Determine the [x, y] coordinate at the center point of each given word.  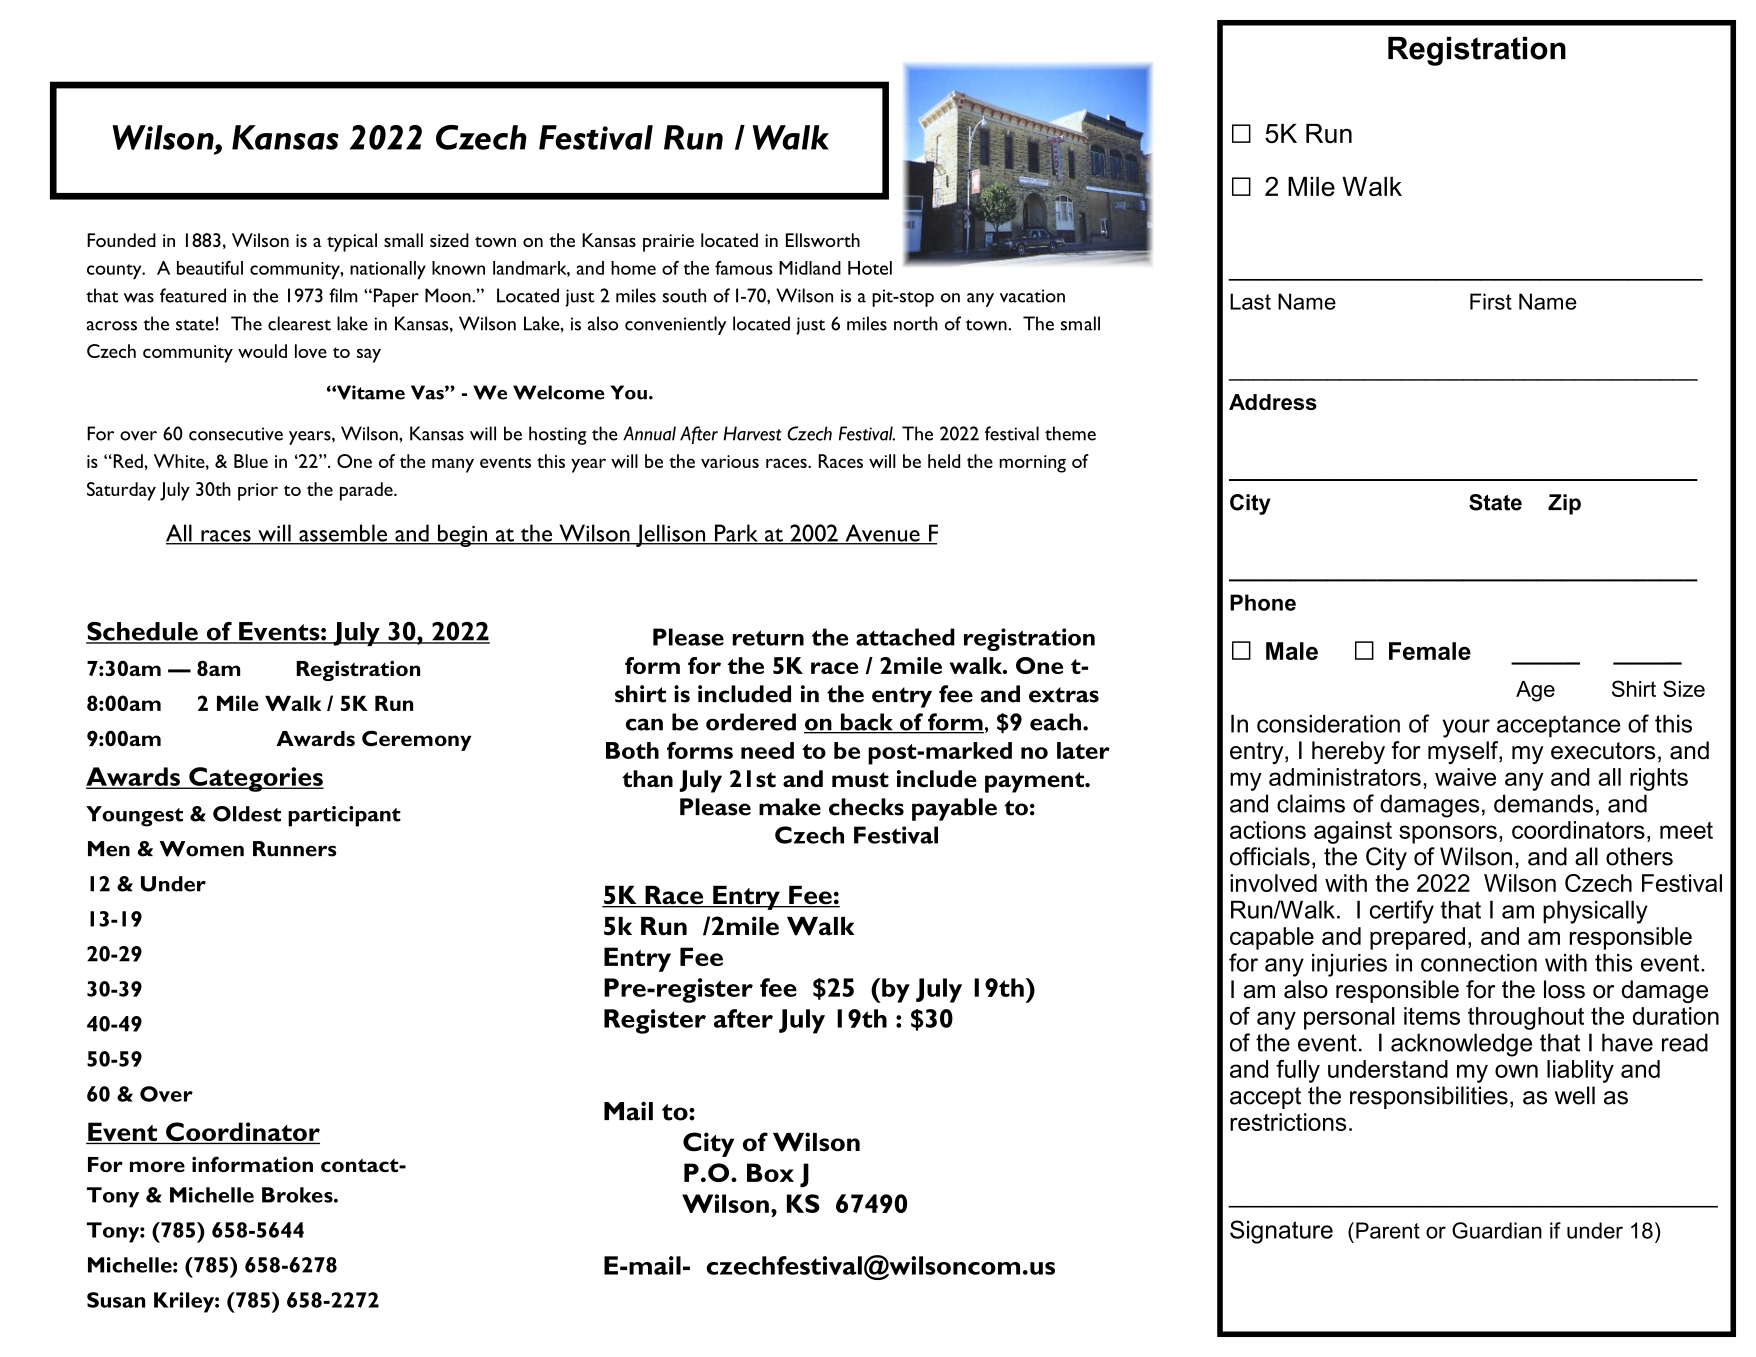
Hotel [870, 268]
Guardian [1497, 1230]
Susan [116, 1300]
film [343, 295]
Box [770, 1172]
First [1491, 301]
